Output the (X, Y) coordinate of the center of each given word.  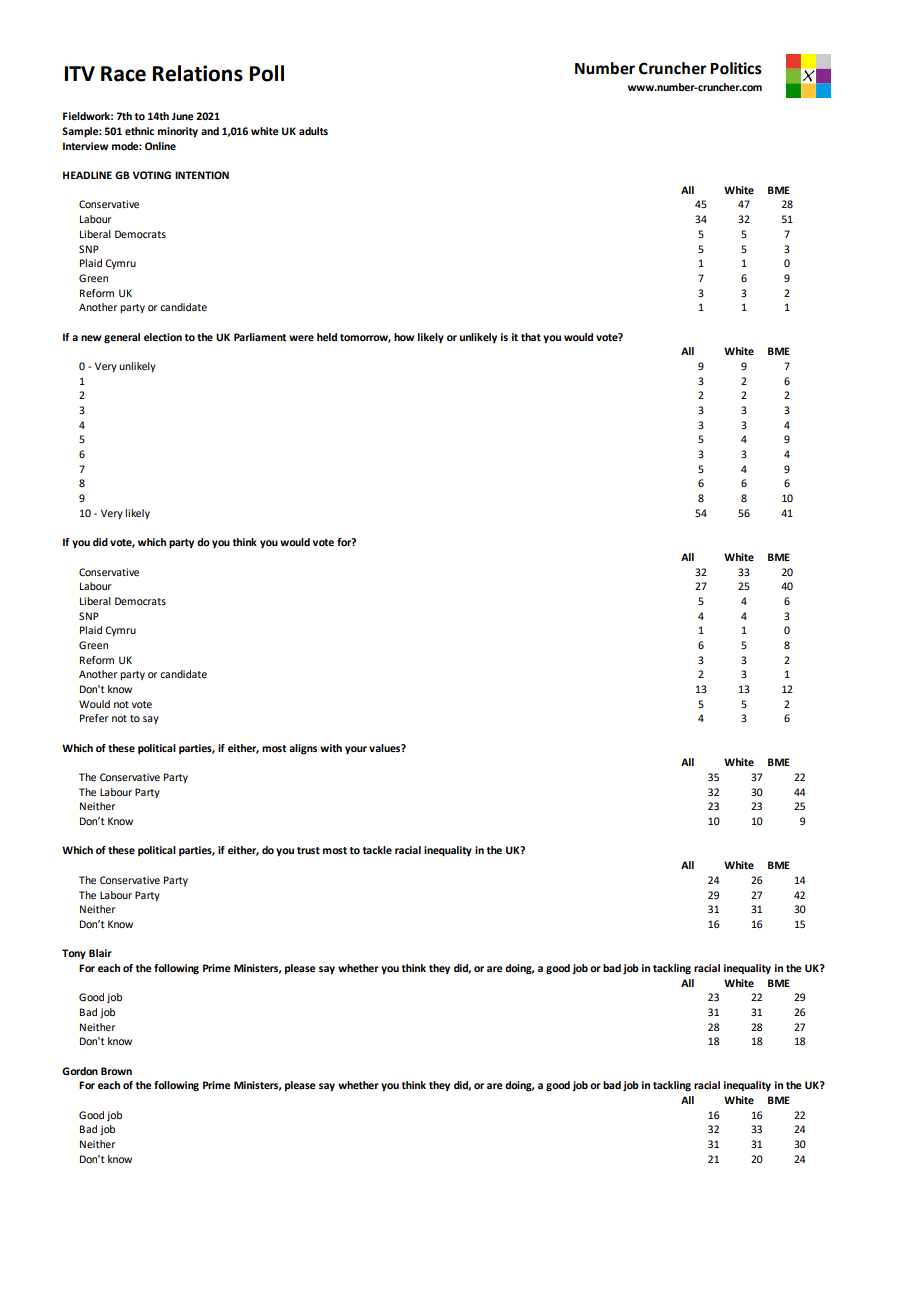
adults (313, 131)
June (182, 116)
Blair (100, 953)
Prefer (94, 718)
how (404, 337)
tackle (377, 850)
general (122, 338)
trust (308, 850)
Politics (736, 68)
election (163, 337)
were (301, 338)
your (356, 750)
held (327, 337)
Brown (116, 1071)
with (331, 748)
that (531, 337)
